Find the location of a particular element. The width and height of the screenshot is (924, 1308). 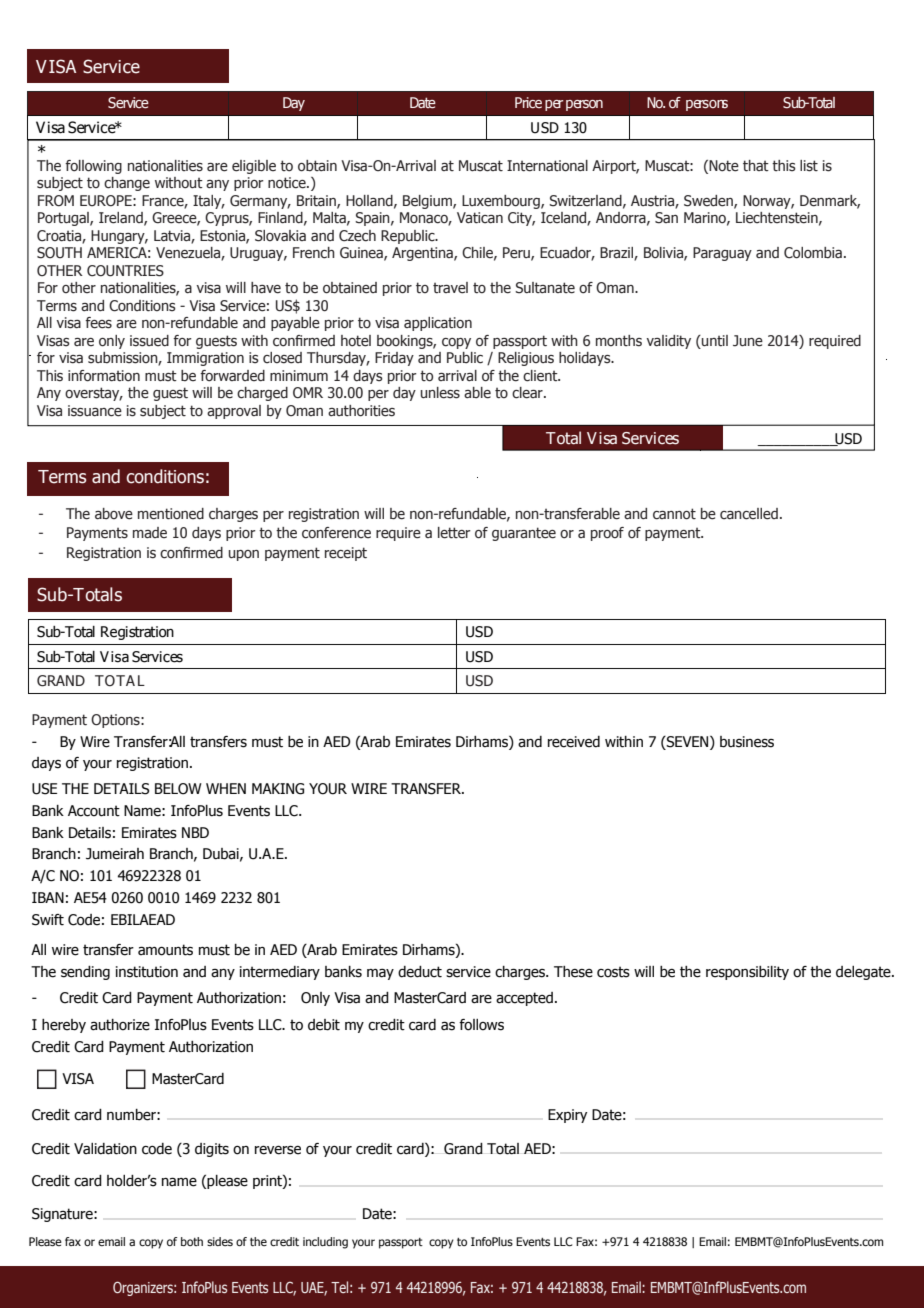

following is located at coordinates (93, 167).
